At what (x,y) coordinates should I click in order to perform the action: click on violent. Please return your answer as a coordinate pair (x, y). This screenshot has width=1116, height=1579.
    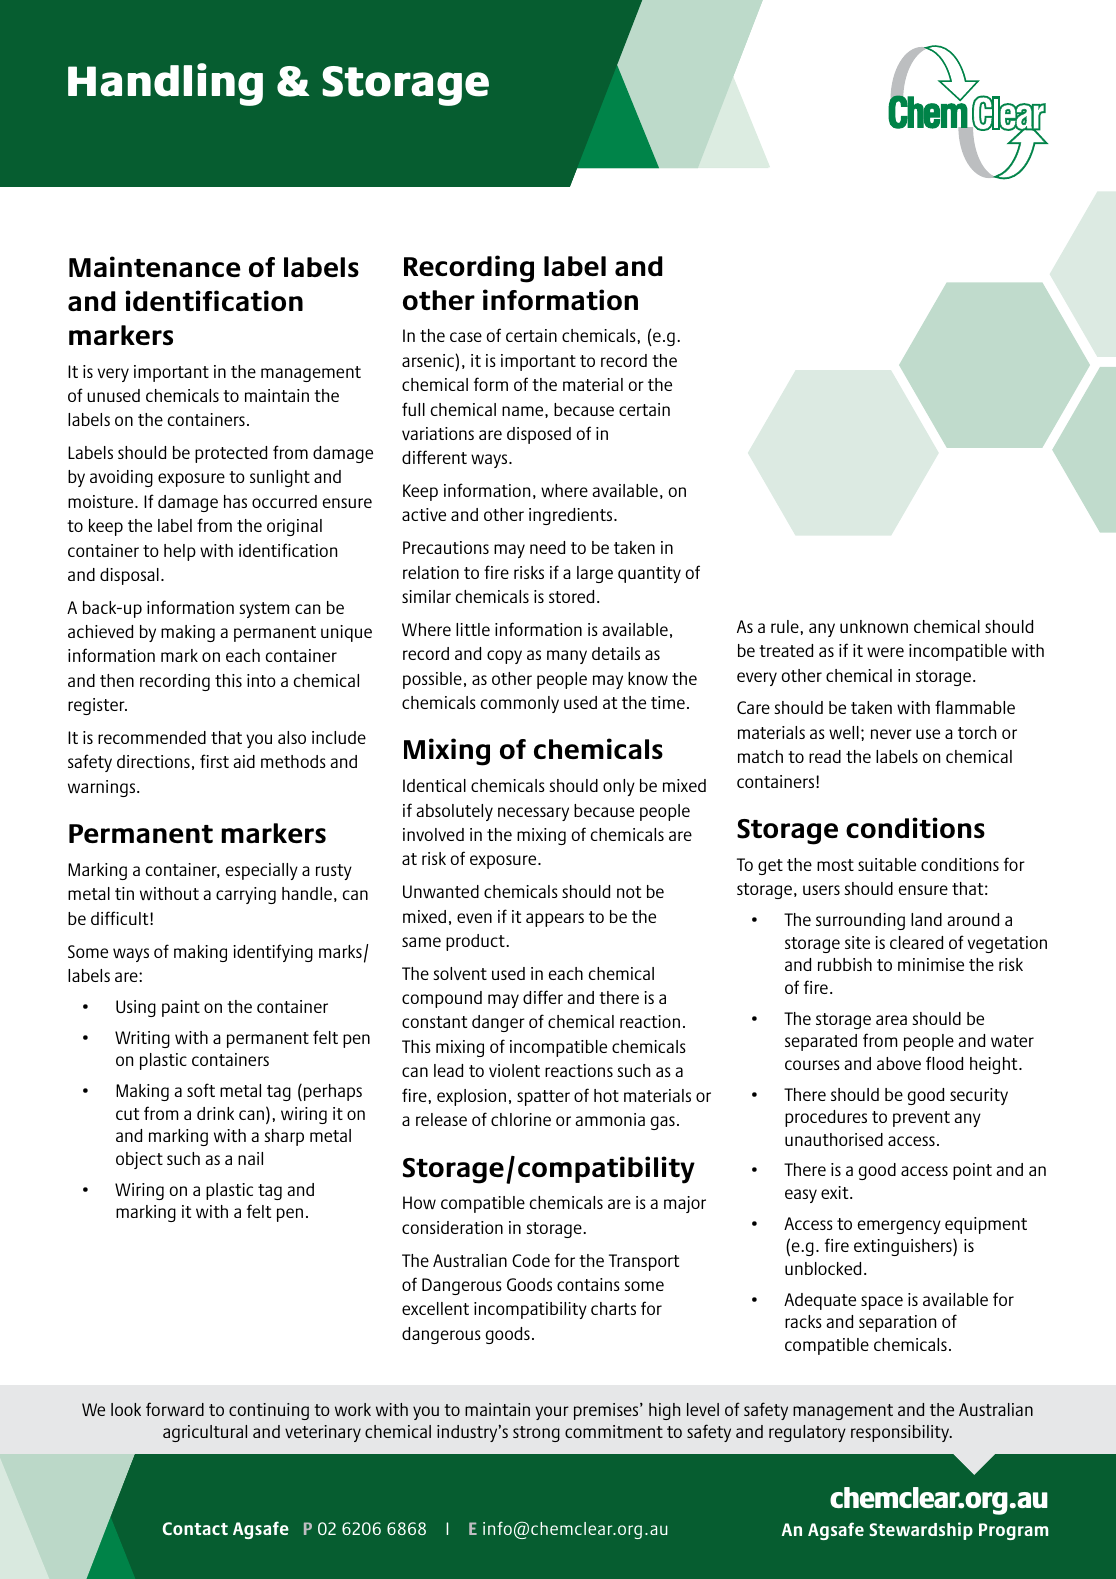
    Looking at the image, I should click on (514, 1070).
